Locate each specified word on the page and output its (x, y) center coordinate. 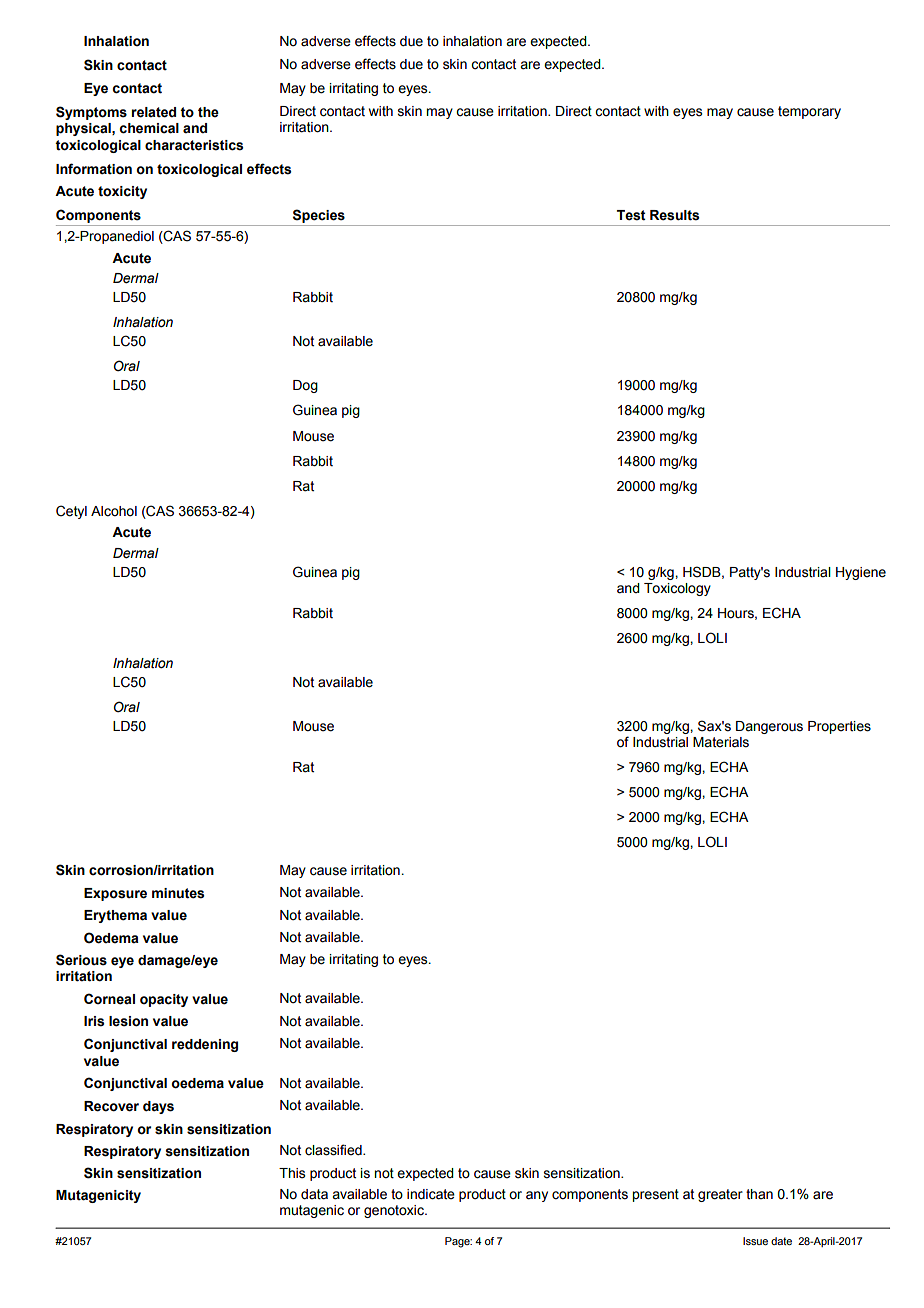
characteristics (194, 145)
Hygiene (861, 573)
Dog (305, 386)
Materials (721, 742)
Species (319, 216)
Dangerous (769, 727)
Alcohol (114, 511)
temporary (809, 112)
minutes (178, 893)
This (292, 1173)
